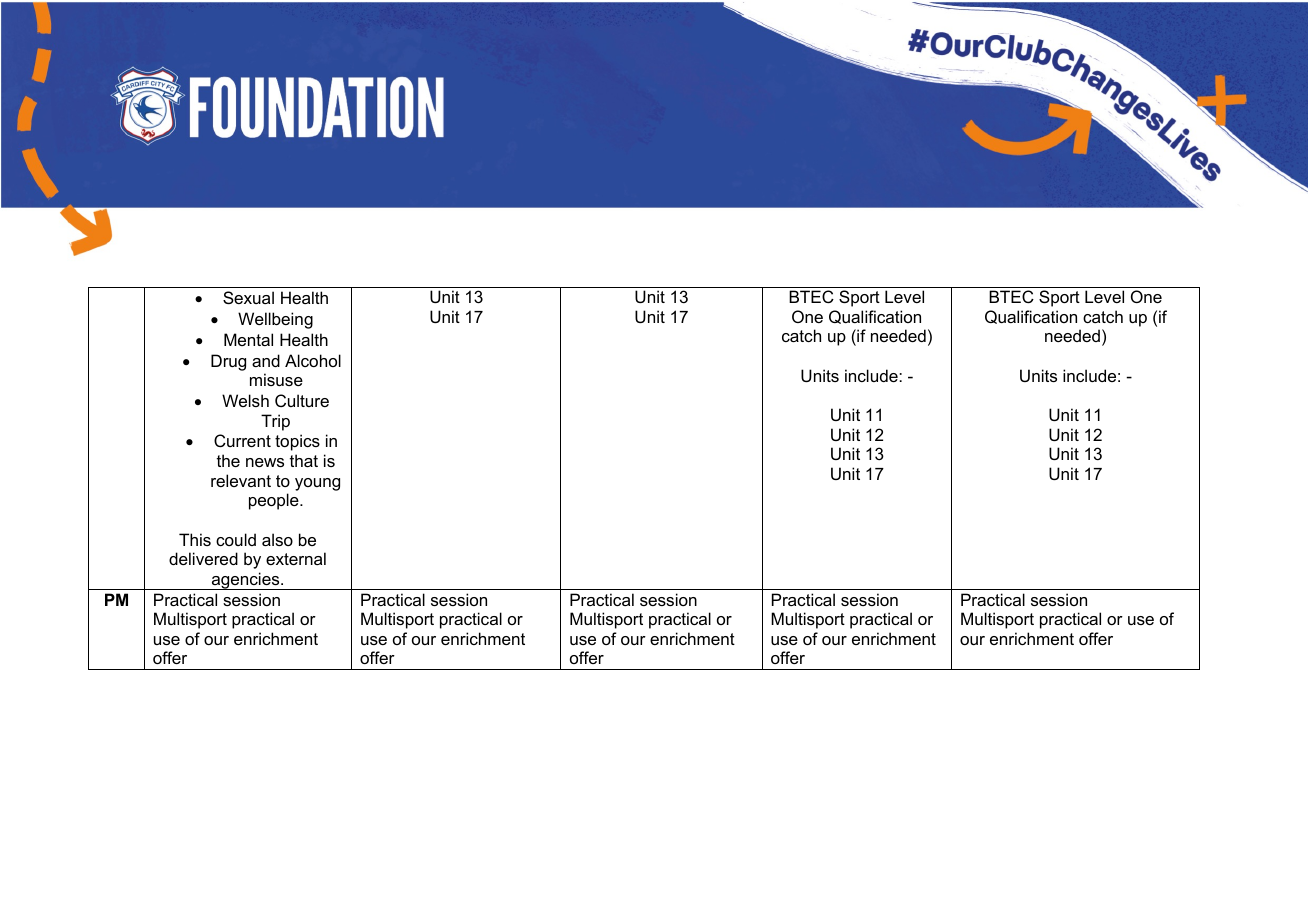 The image size is (1308, 924). I want to click on topics, so click(297, 442).
